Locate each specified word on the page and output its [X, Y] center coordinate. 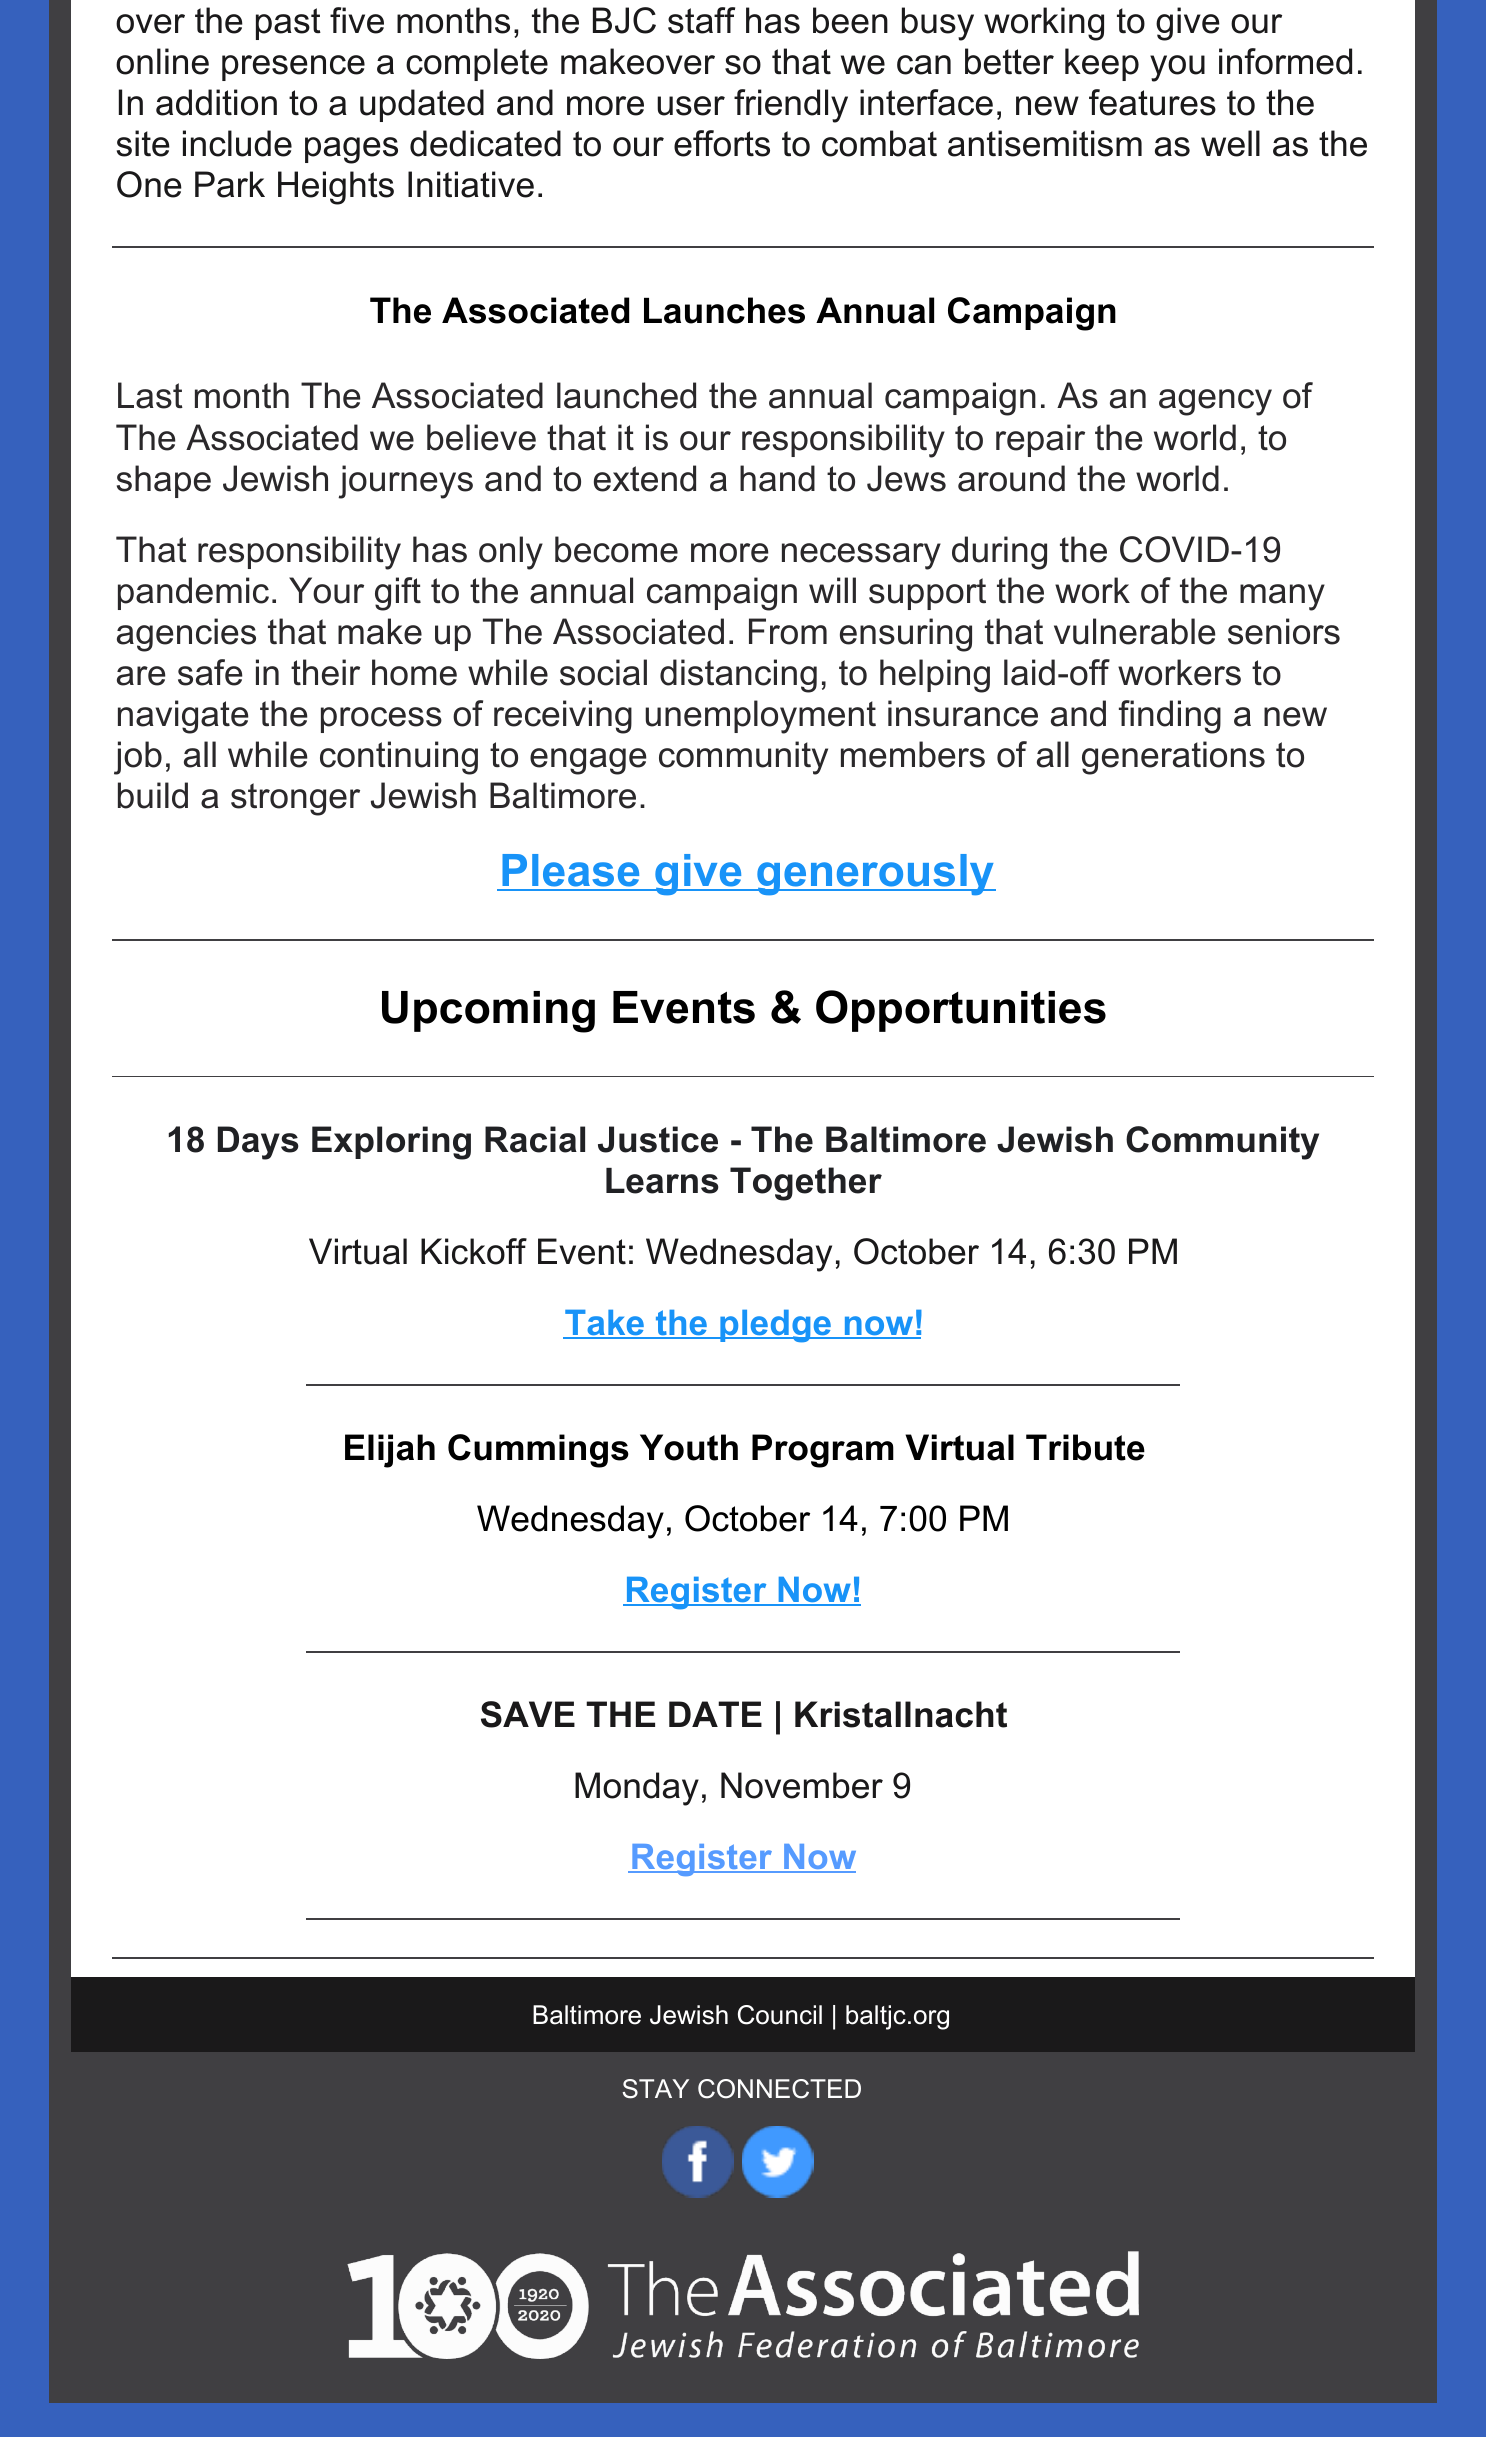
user [691, 106]
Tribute [1085, 1447]
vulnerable [1135, 631]
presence [293, 68]
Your [326, 590]
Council [780, 2015]
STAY [656, 2089]
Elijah [390, 1451]
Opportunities [961, 1011]
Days [258, 1143]
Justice [658, 1139]
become [616, 549]
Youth [689, 1447]
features [1152, 102]
